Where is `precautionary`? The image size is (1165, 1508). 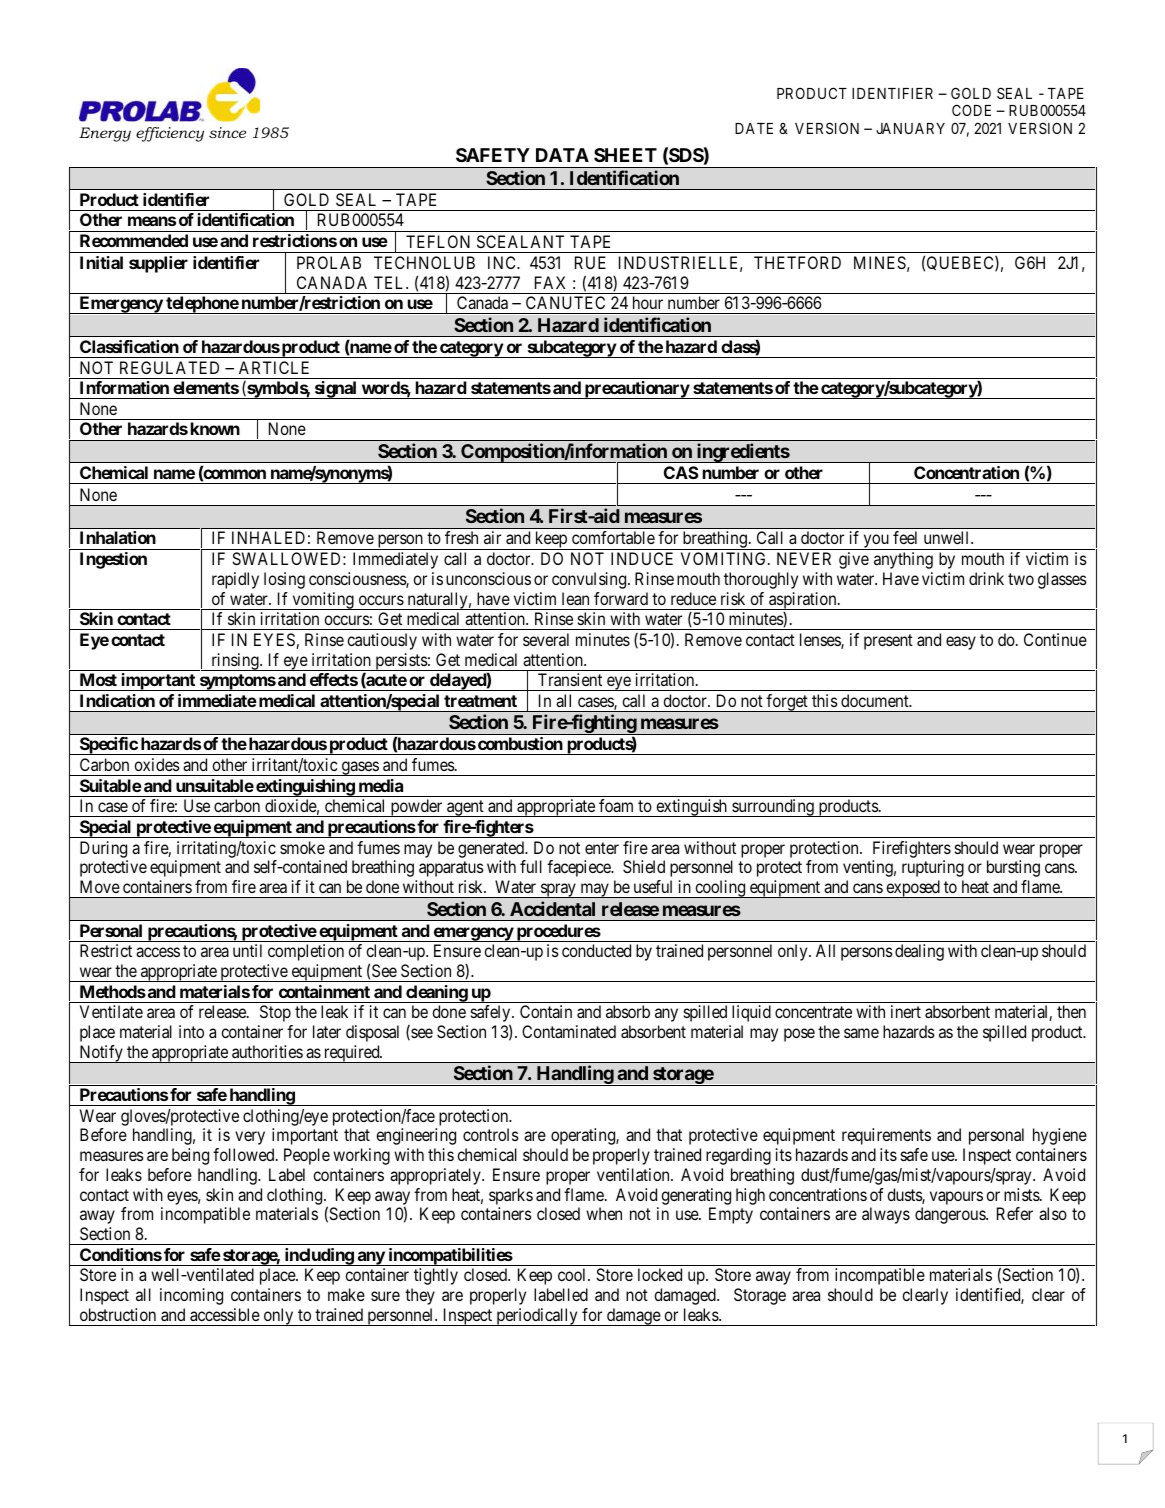 precautionary is located at coordinates (637, 390).
